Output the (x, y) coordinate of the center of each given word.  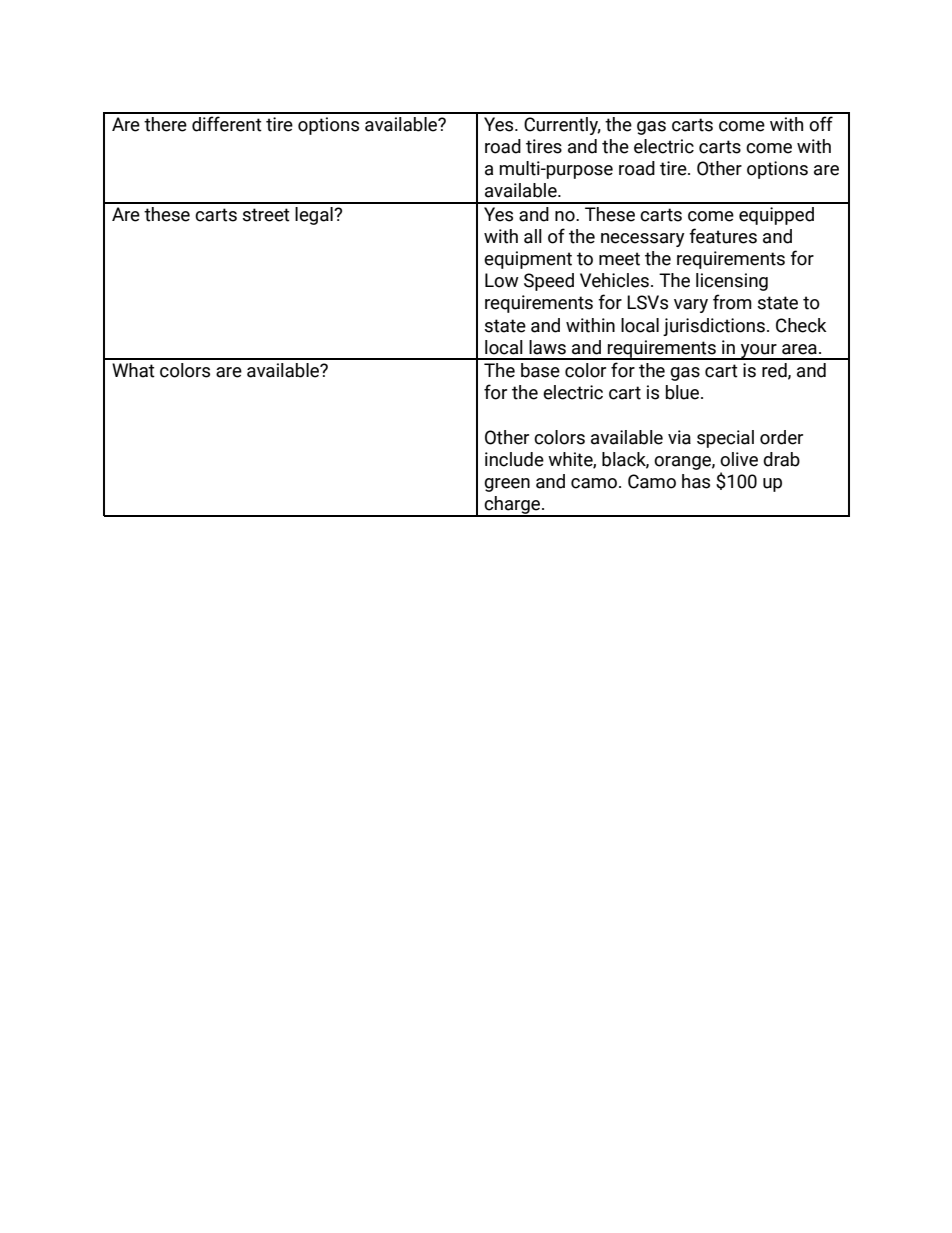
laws (547, 347)
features (723, 236)
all (533, 236)
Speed (549, 282)
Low (502, 280)
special (725, 439)
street (266, 215)
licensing (732, 282)
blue (684, 392)
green (507, 485)
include (514, 459)
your (758, 352)
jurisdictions (714, 327)
